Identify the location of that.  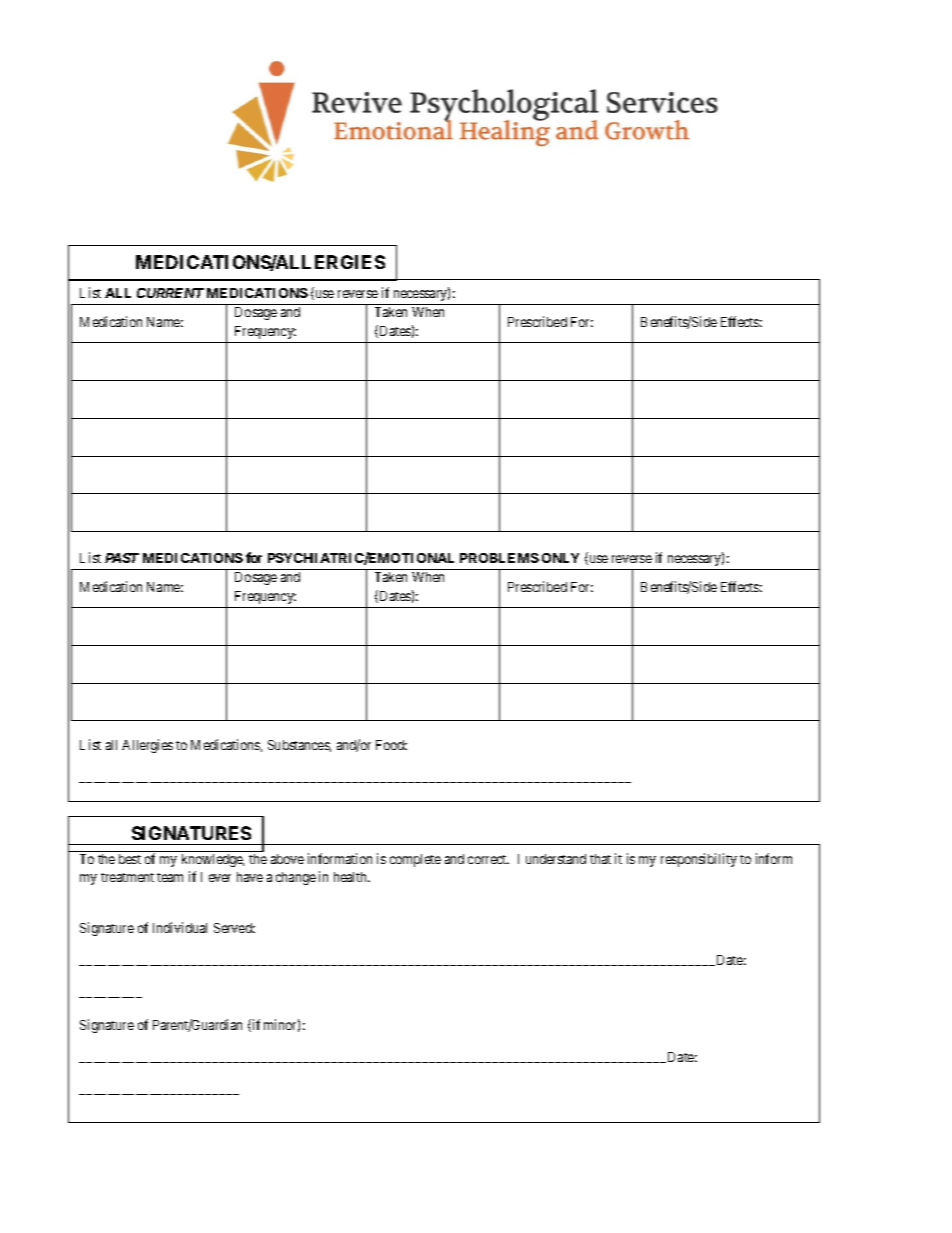
(600, 859).
